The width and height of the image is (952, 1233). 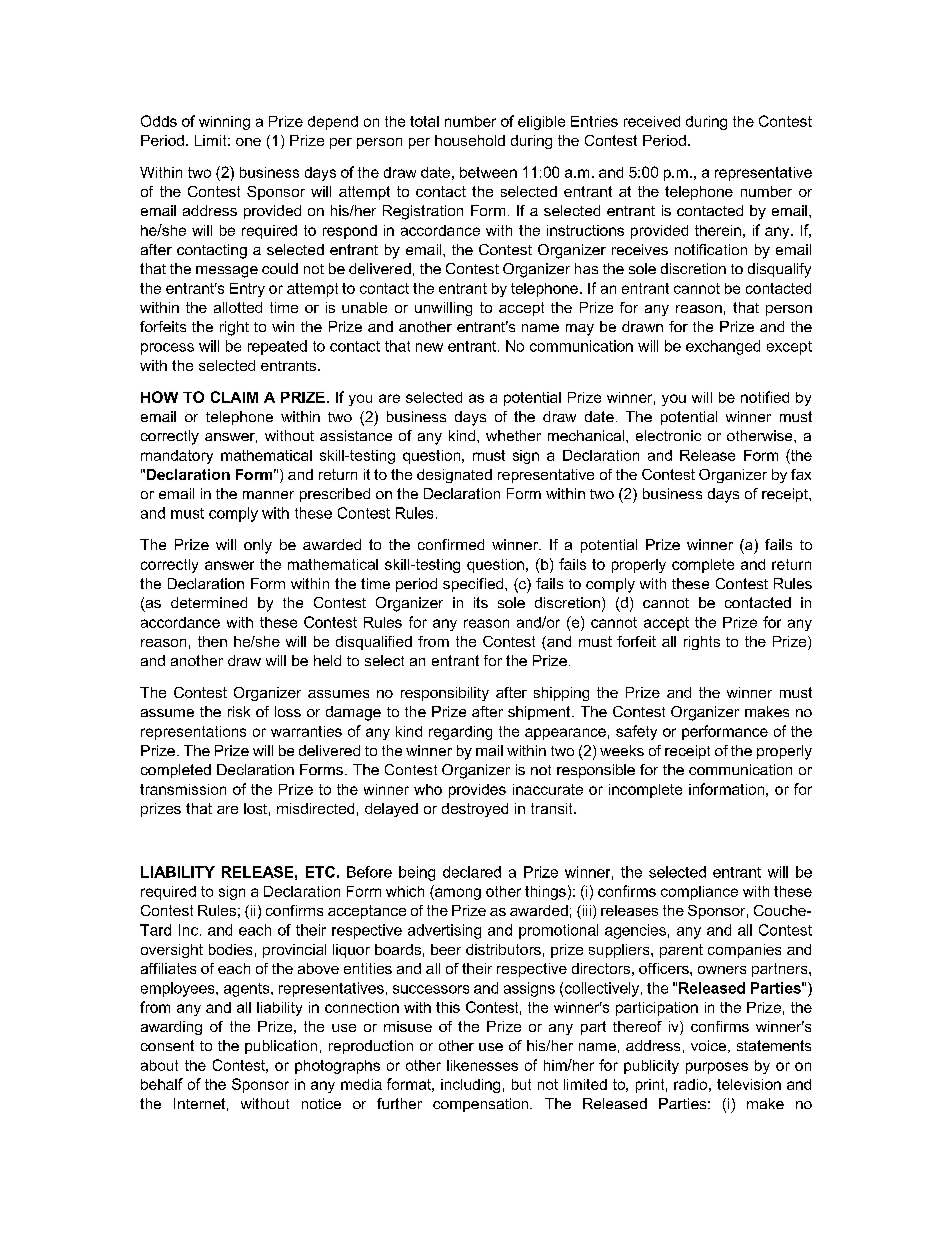 I want to click on specified, so click(x=474, y=585).
